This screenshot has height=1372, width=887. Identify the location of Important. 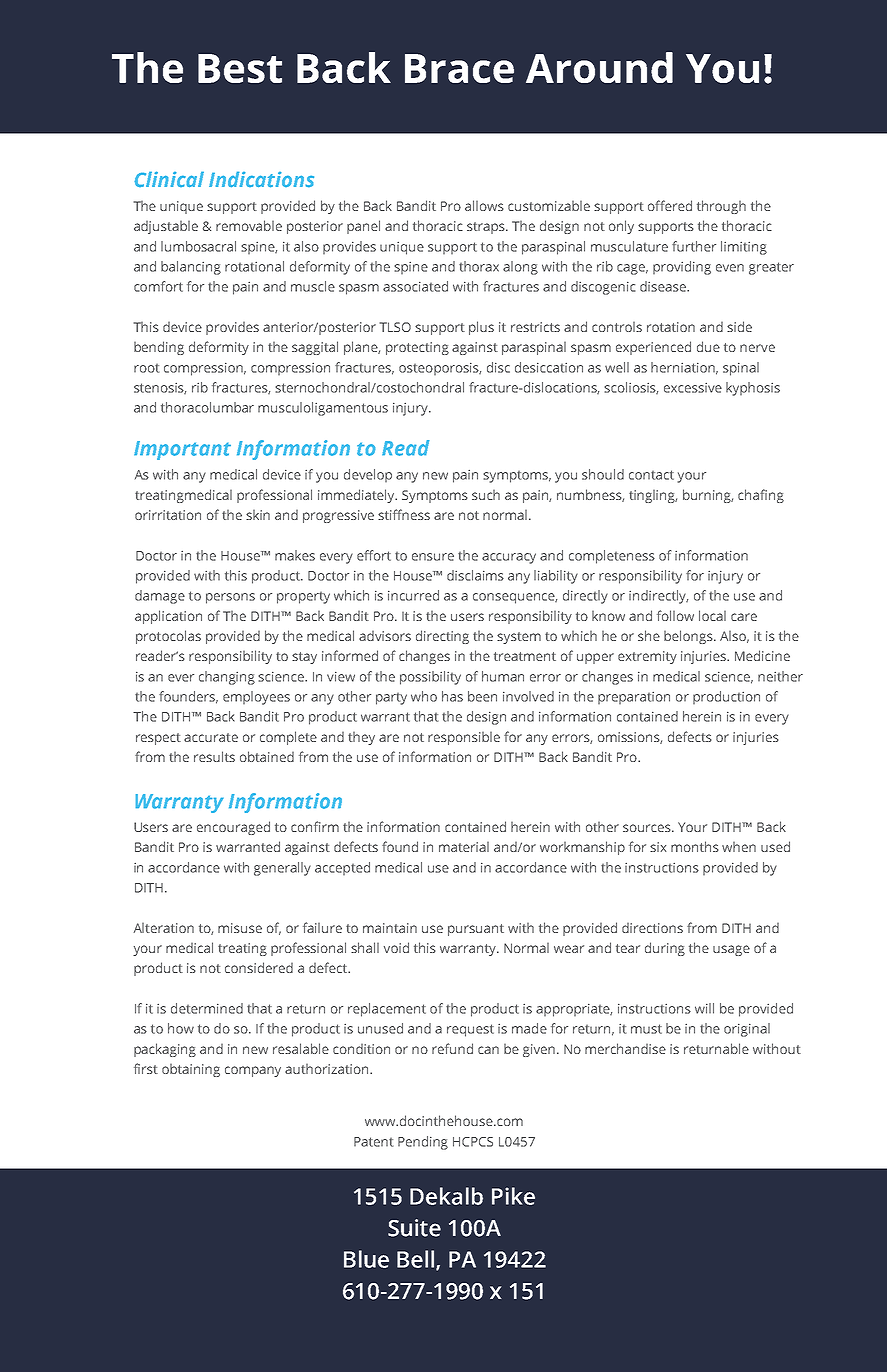
(182, 450).
